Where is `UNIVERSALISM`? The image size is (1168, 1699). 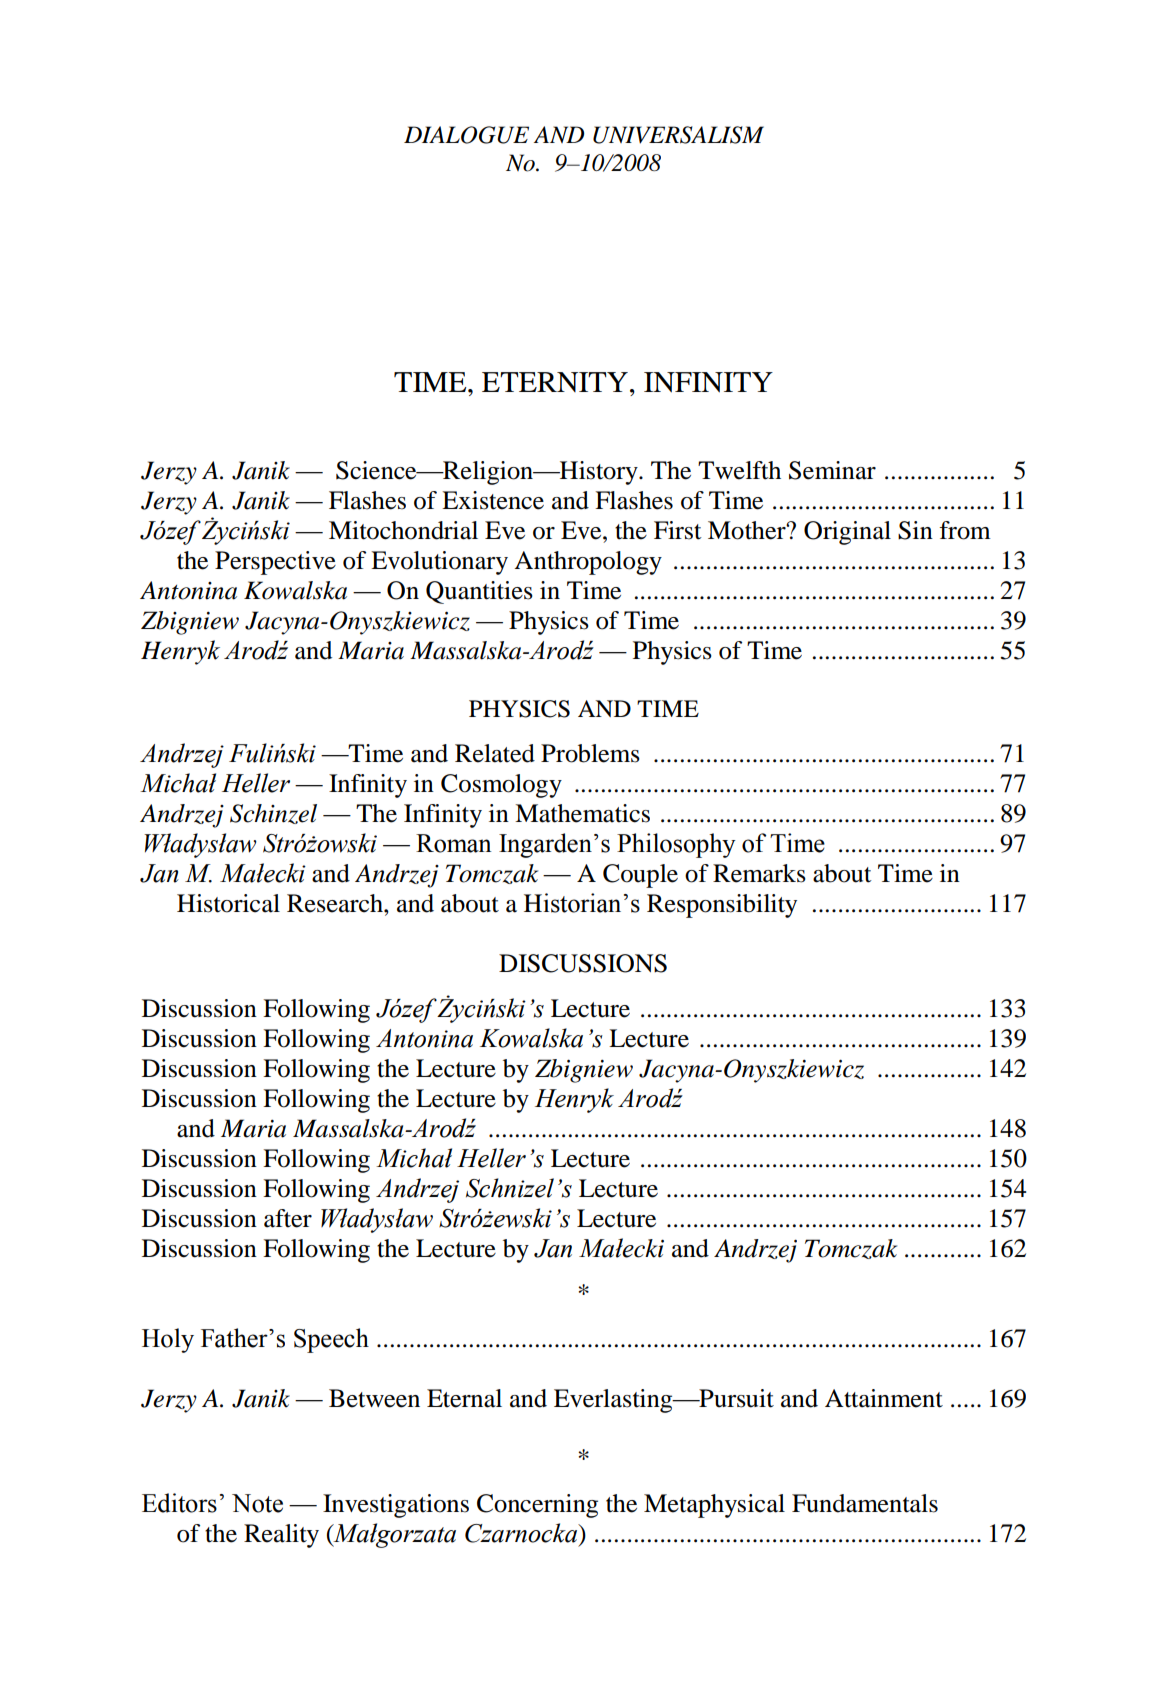 UNIVERSALISM is located at coordinates (678, 135).
